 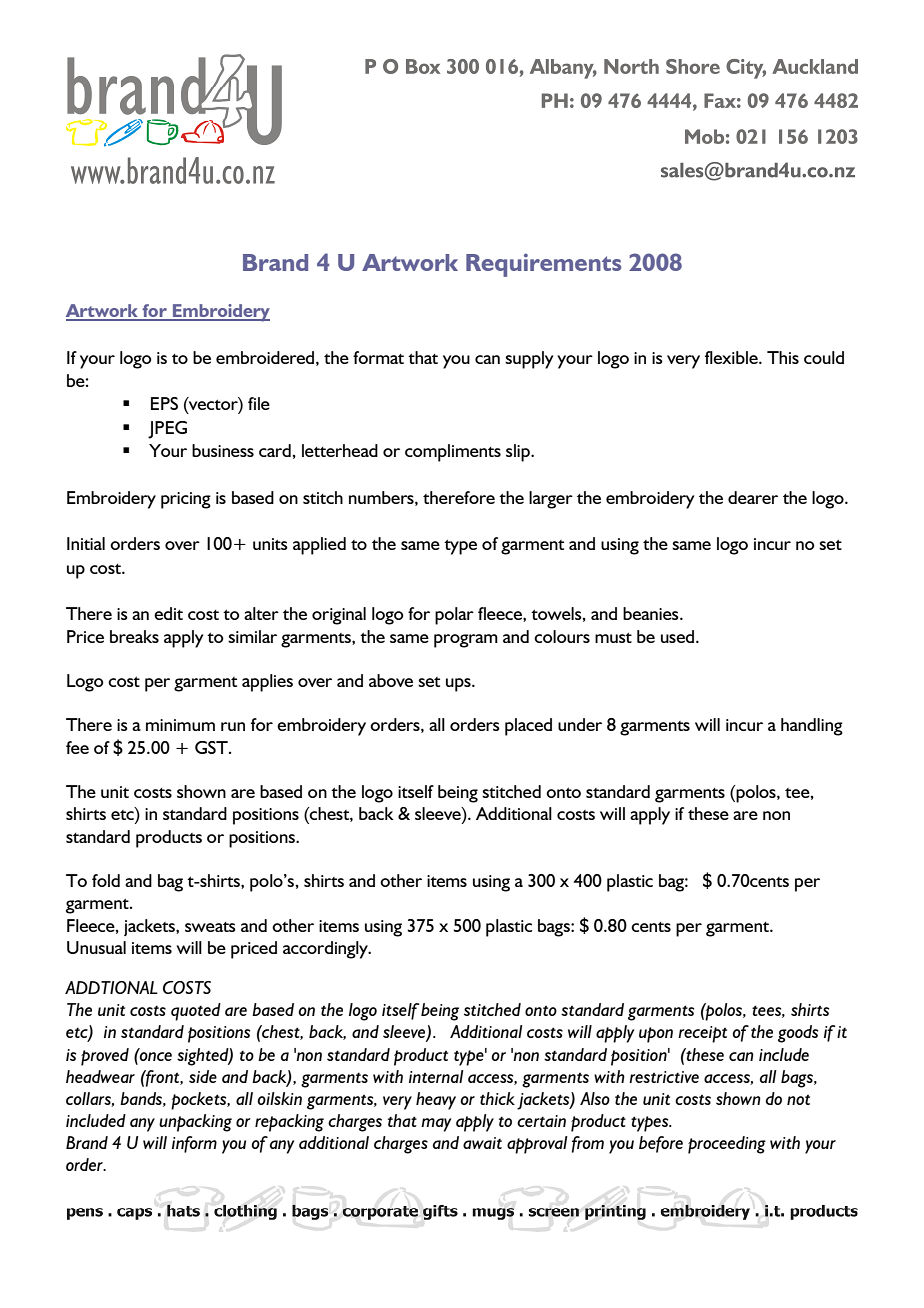 What do you see at coordinates (732, 357) in the document?
I see `flexible` at bounding box center [732, 357].
